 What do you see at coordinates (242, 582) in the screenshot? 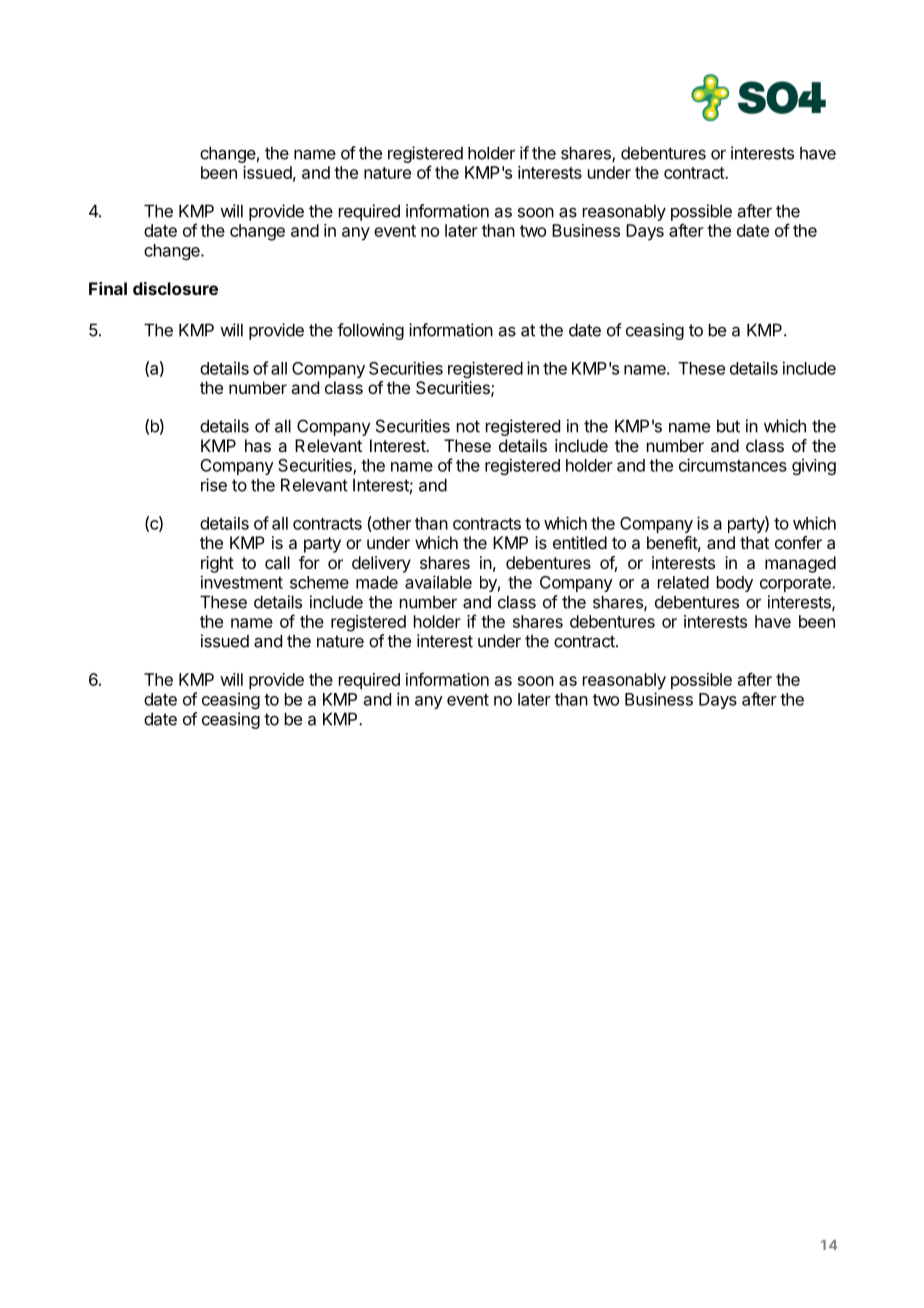
I see `investment` at bounding box center [242, 582].
